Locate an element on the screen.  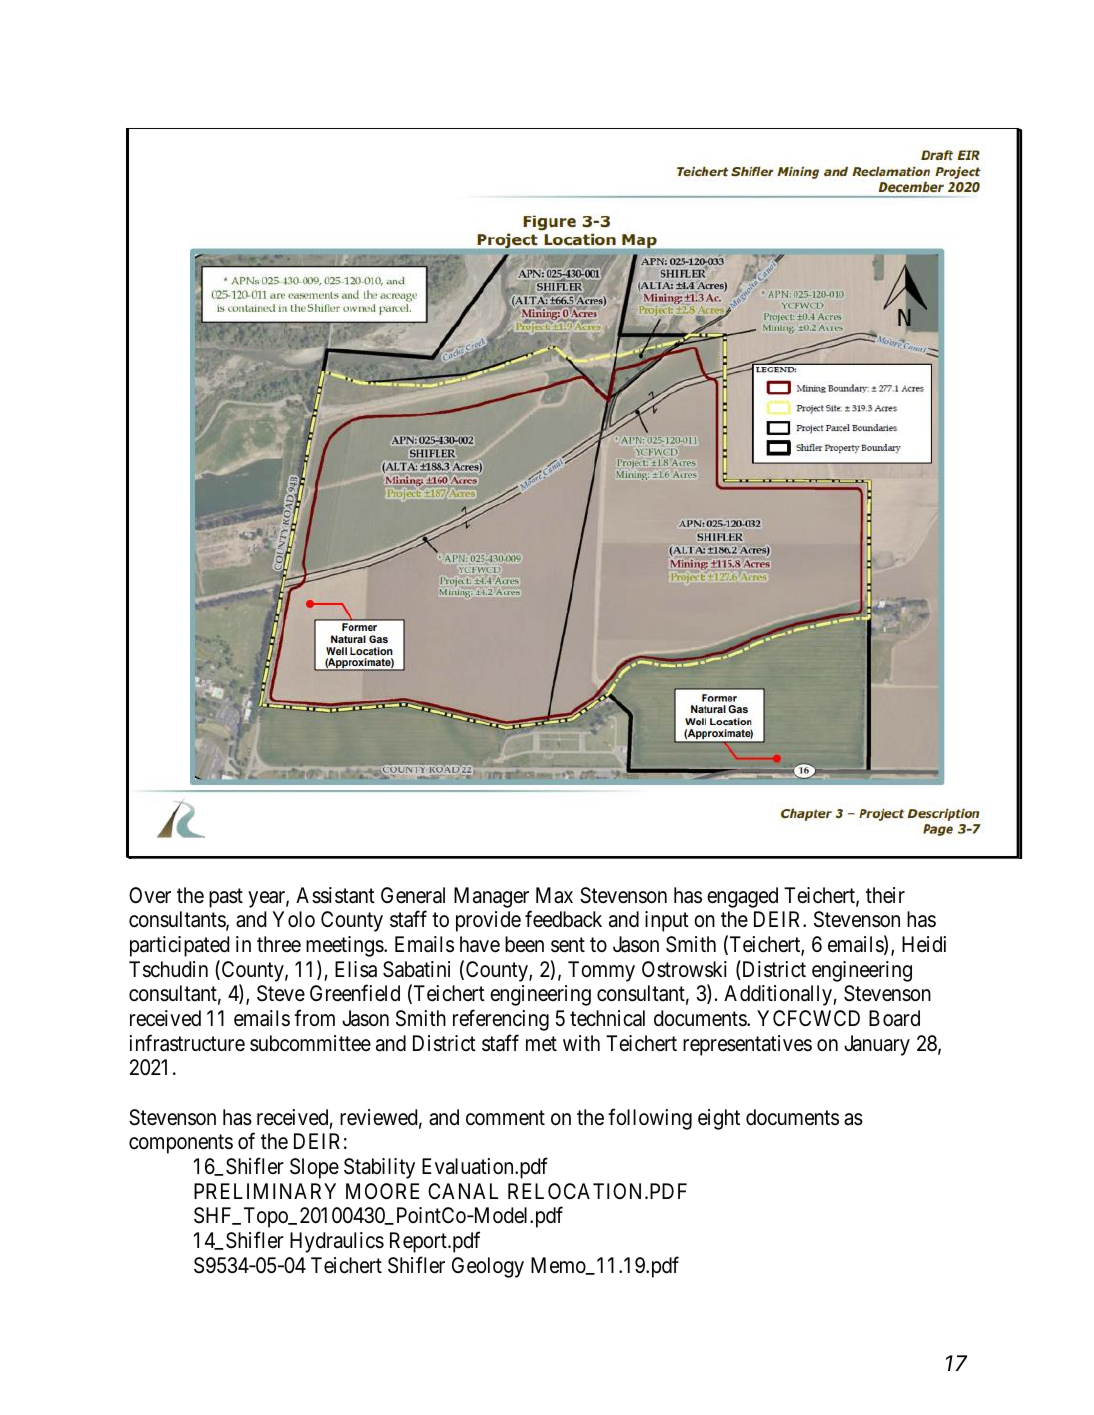
comment is located at coordinates (505, 1118).
